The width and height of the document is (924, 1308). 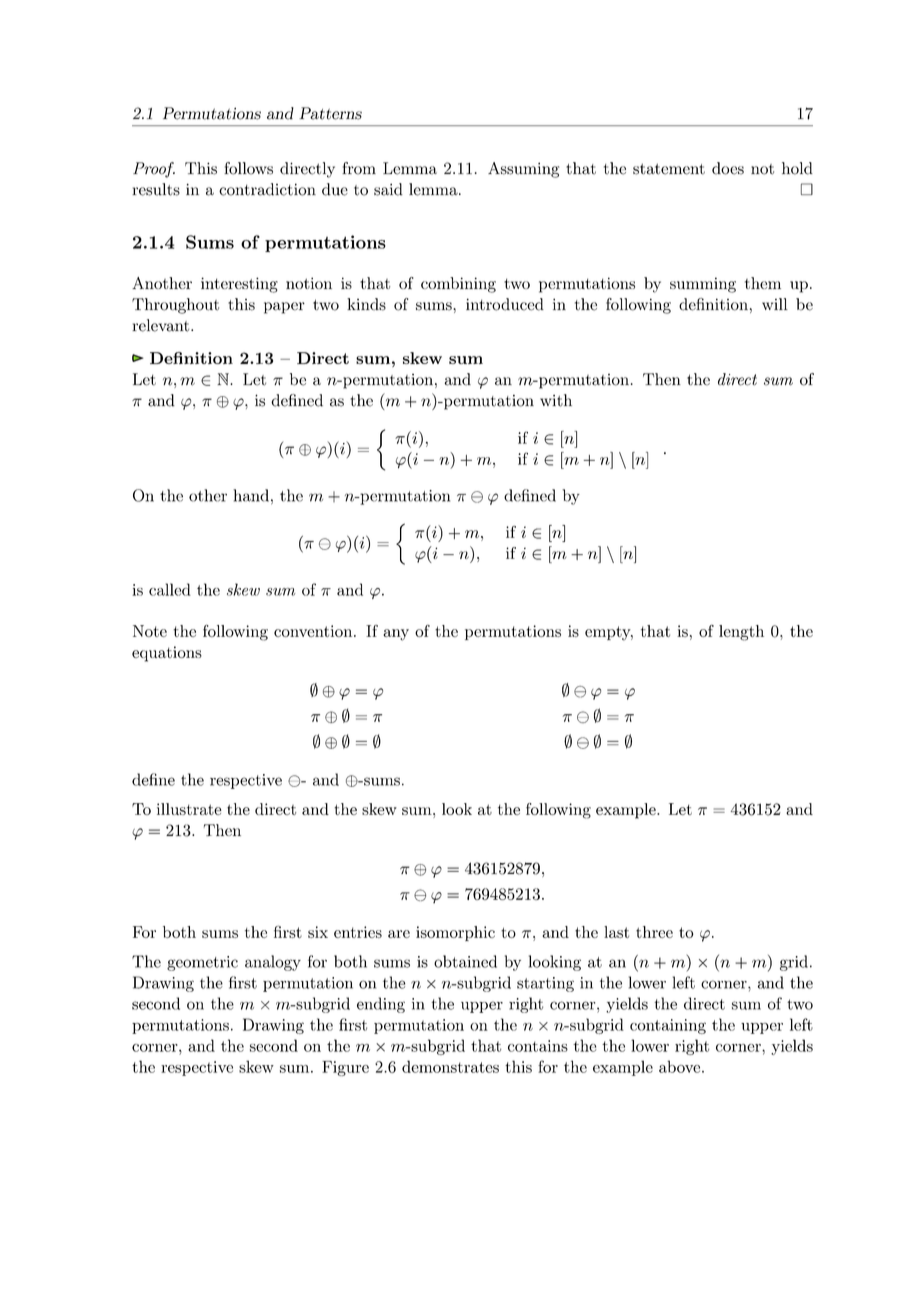 I want to click on follows, so click(x=248, y=168).
